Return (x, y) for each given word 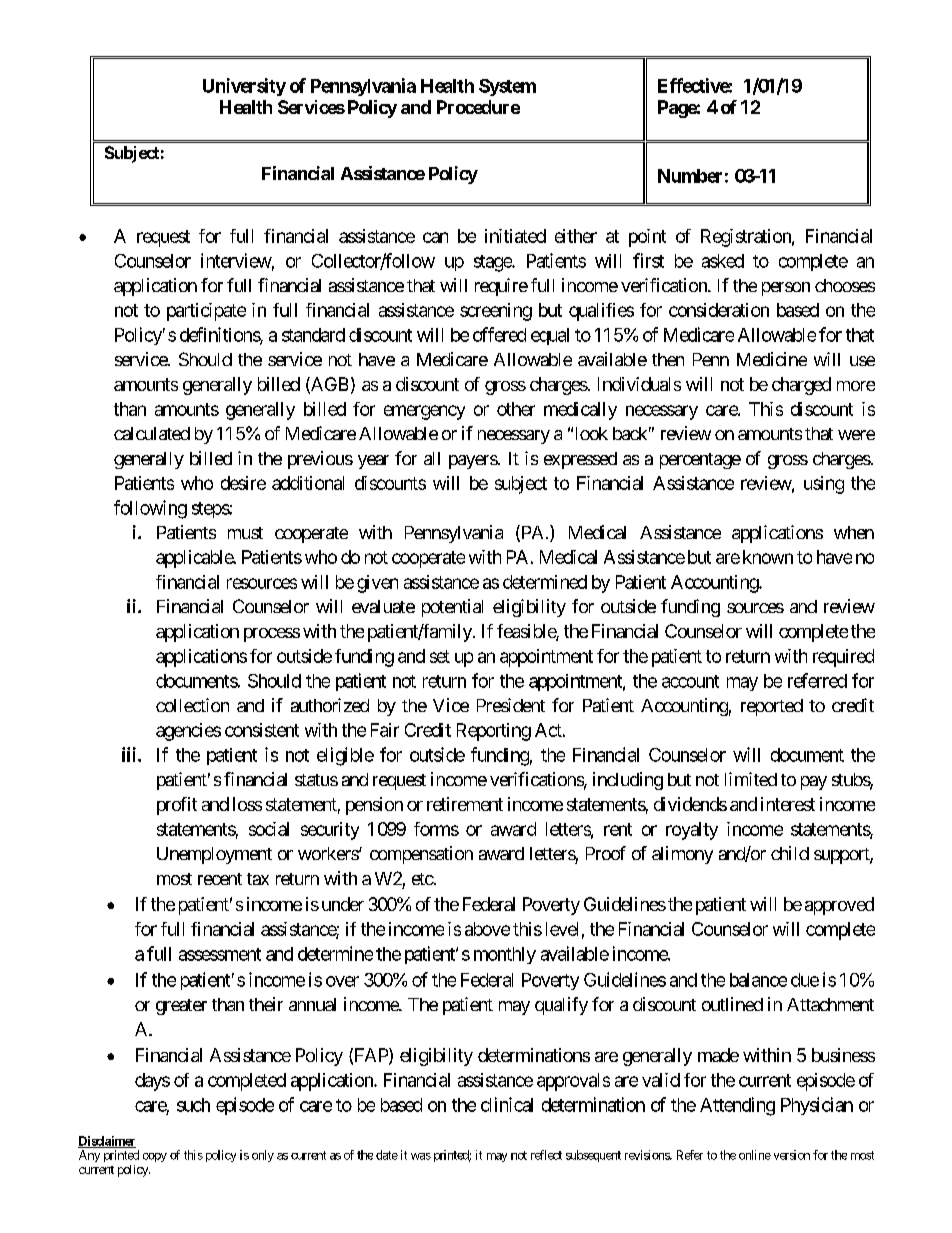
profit (177, 806)
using (824, 485)
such (193, 1105)
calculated (152, 433)
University (244, 87)
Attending (737, 1106)
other (516, 409)
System (507, 87)
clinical (507, 1104)
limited (751, 779)
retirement (465, 804)
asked (723, 261)
